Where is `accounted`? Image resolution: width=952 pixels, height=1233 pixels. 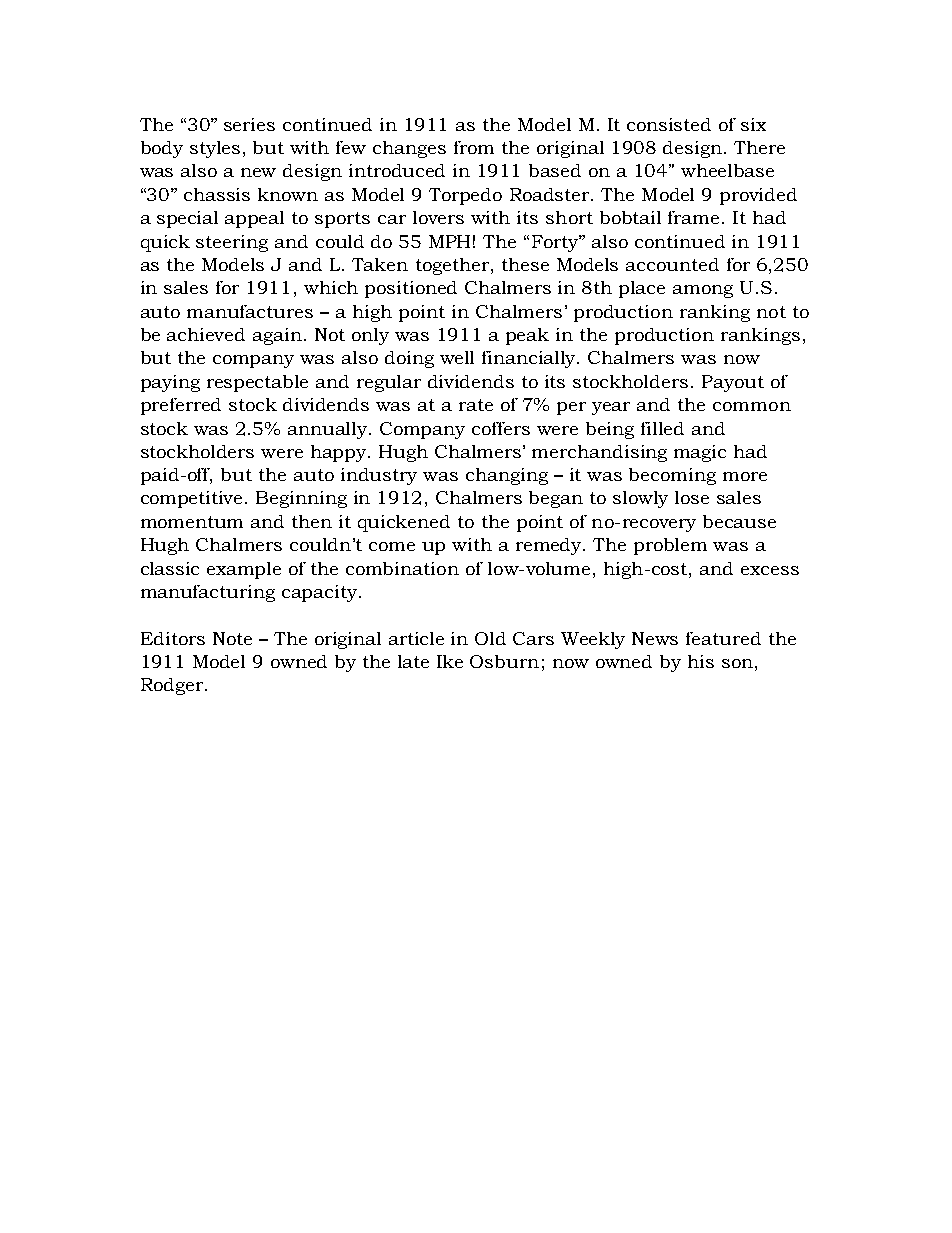 accounted is located at coordinates (672, 264).
